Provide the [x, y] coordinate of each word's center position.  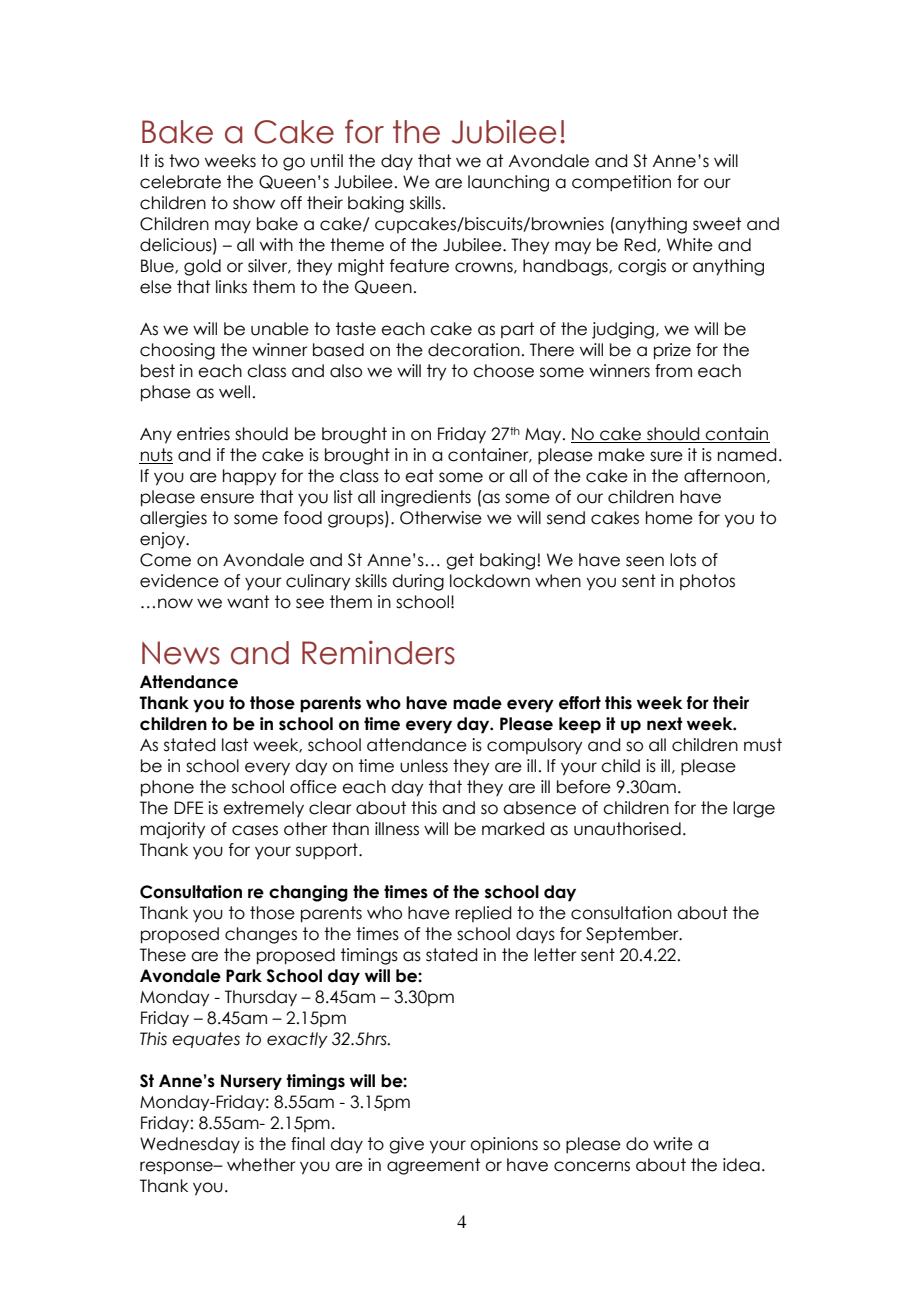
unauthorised [627, 829]
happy [249, 477]
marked [513, 829]
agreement [433, 1166]
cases [255, 830]
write [673, 1144]
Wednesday [190, 1145]
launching [508, 183]
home [669, 518]
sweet [717, 224]
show [254, 203]
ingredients [426, 498]
